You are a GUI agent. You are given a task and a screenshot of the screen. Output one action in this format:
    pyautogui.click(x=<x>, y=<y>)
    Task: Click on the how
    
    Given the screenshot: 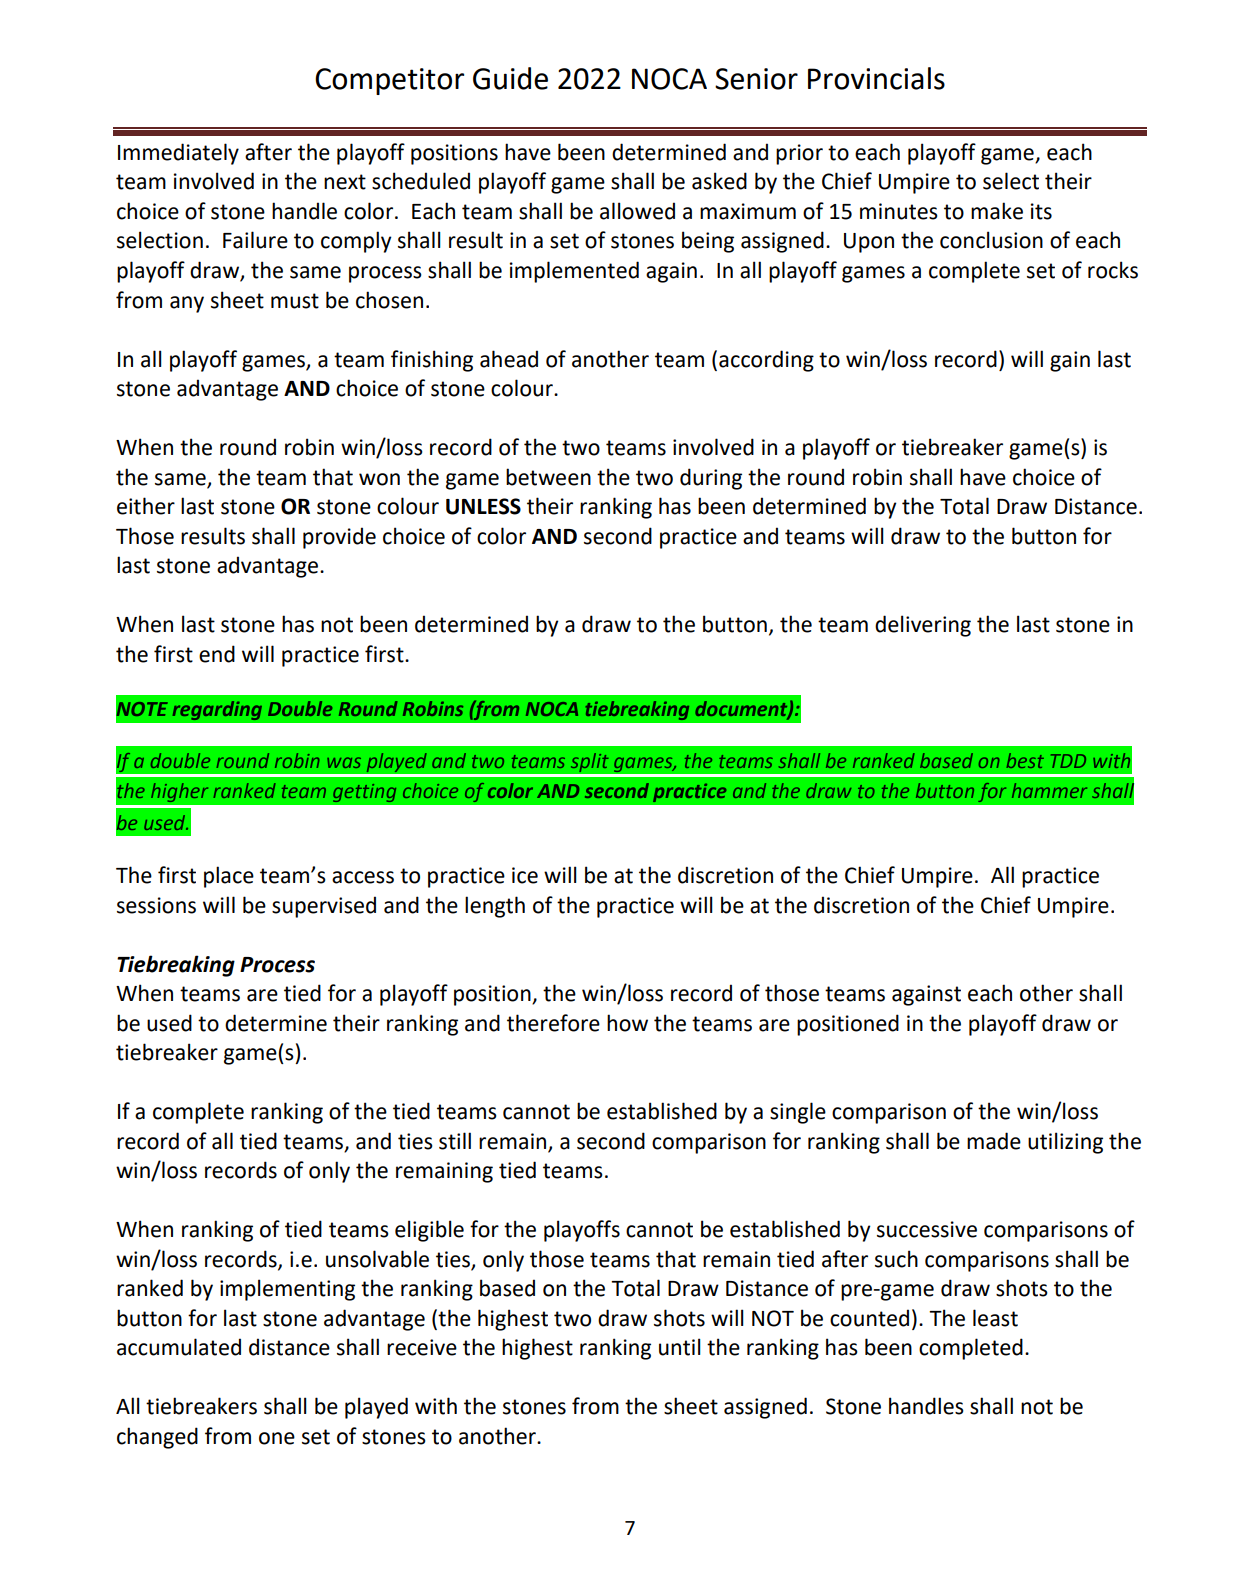 What is the action you would take?
    pyautogui.click(x=627, y=1023)
